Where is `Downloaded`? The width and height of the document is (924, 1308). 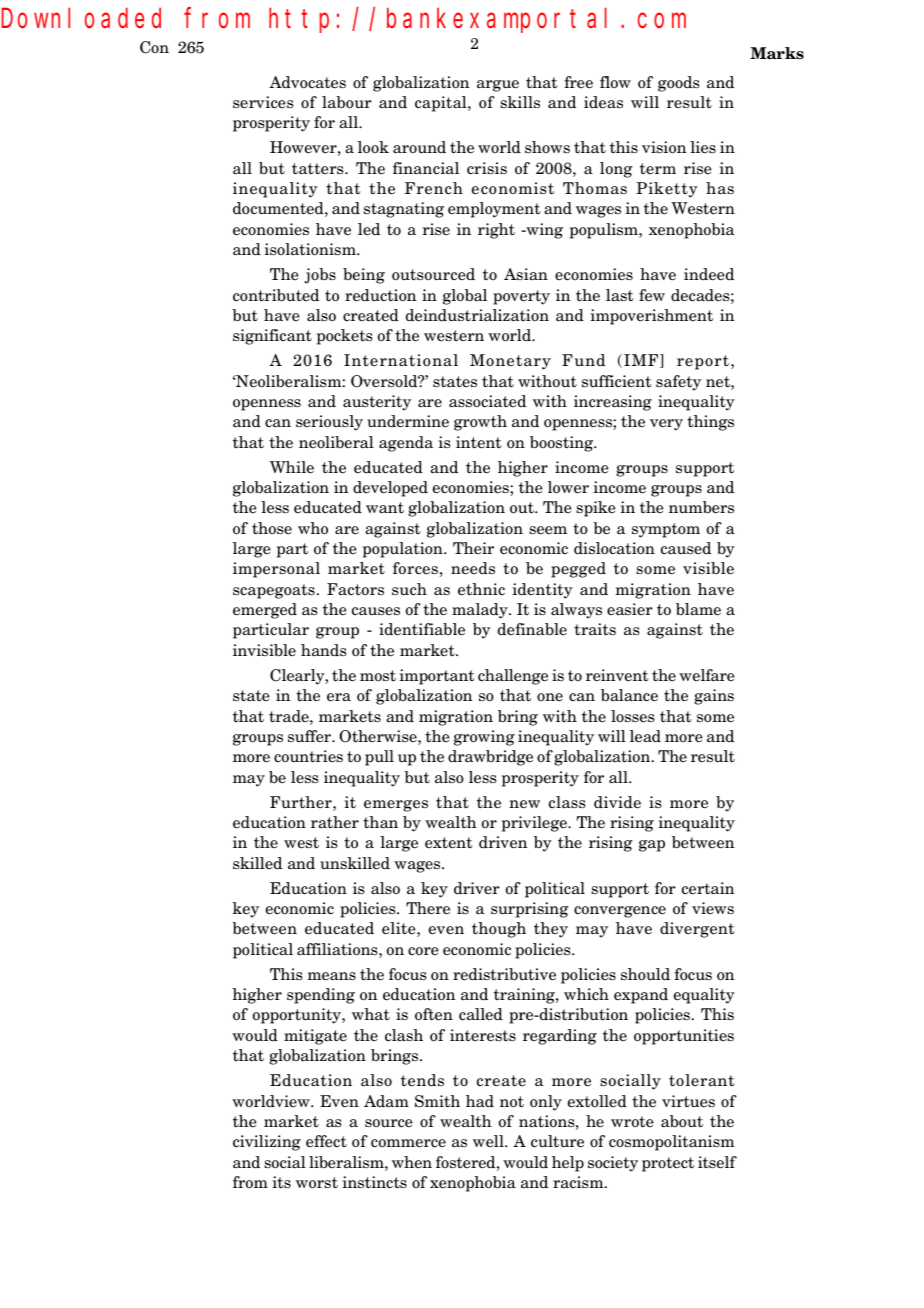 Downloaded is located at coordinates (81, 18).
